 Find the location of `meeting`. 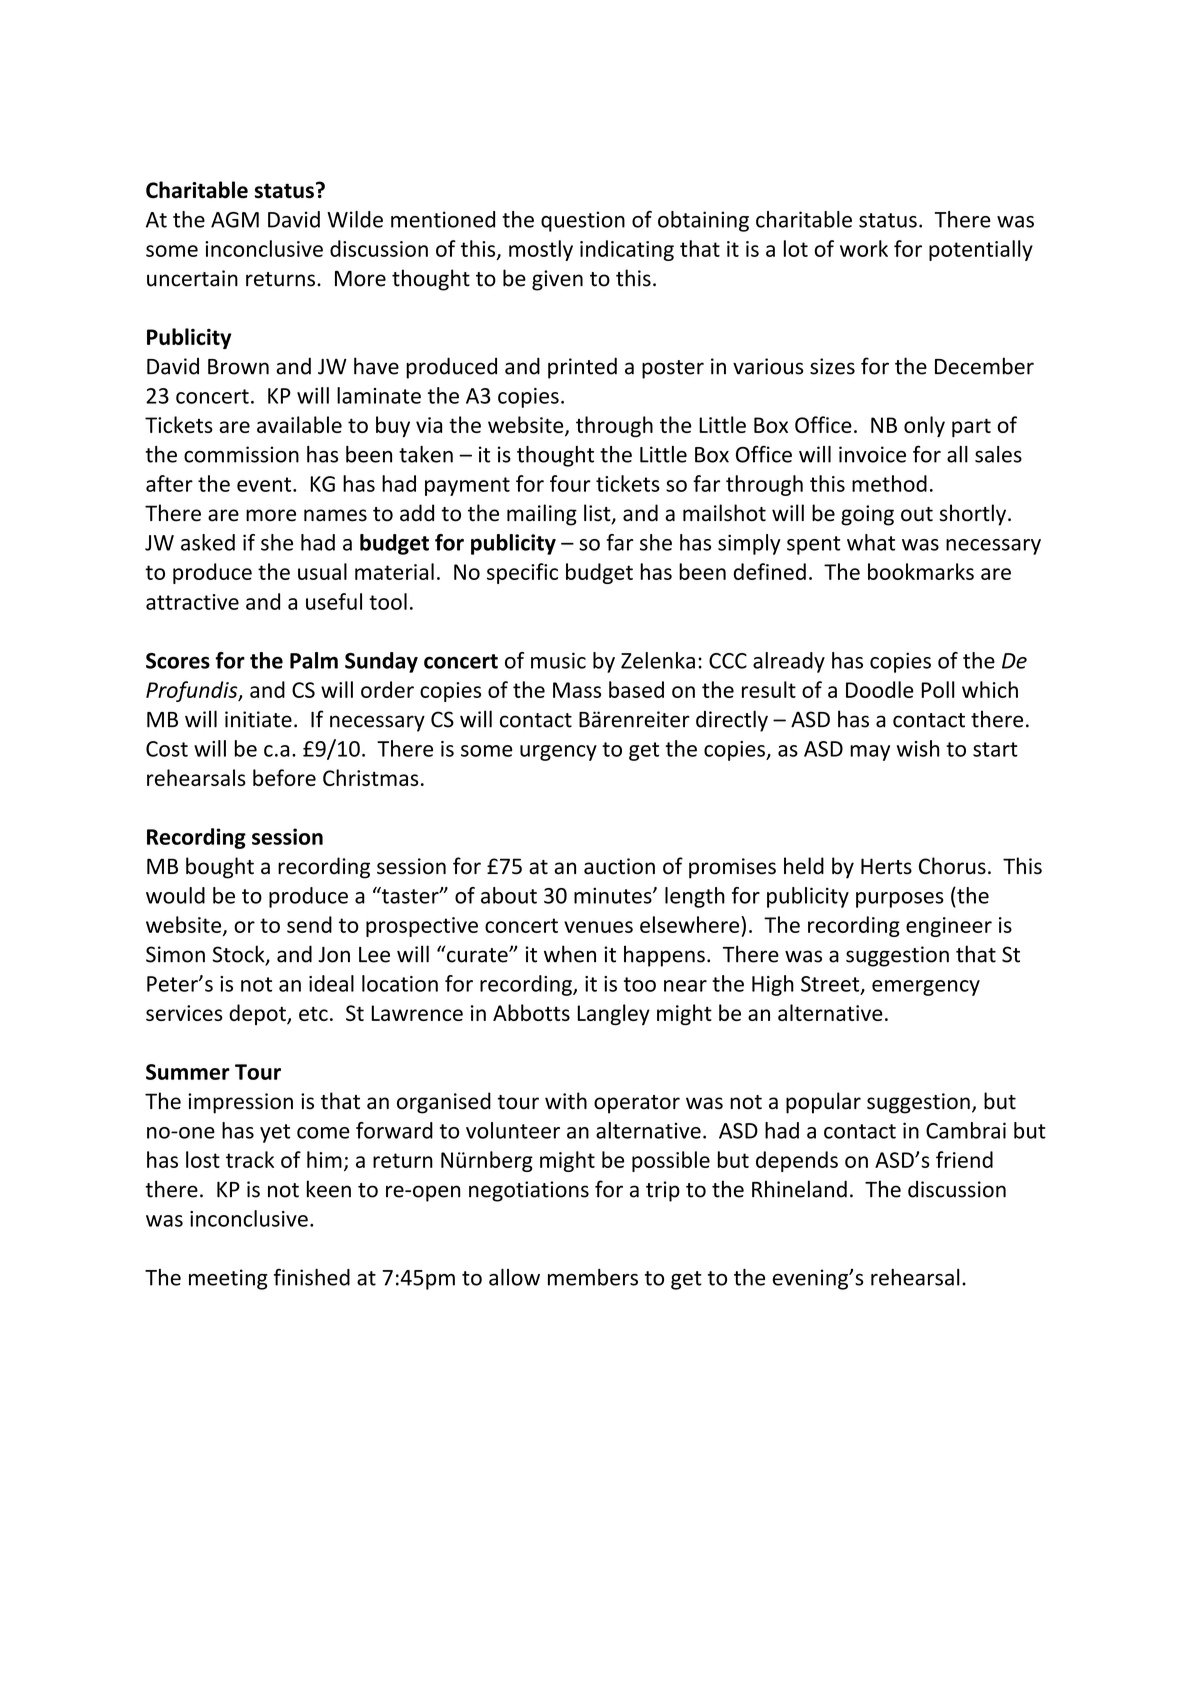

meeting is located at coordinates (228, 1279).
